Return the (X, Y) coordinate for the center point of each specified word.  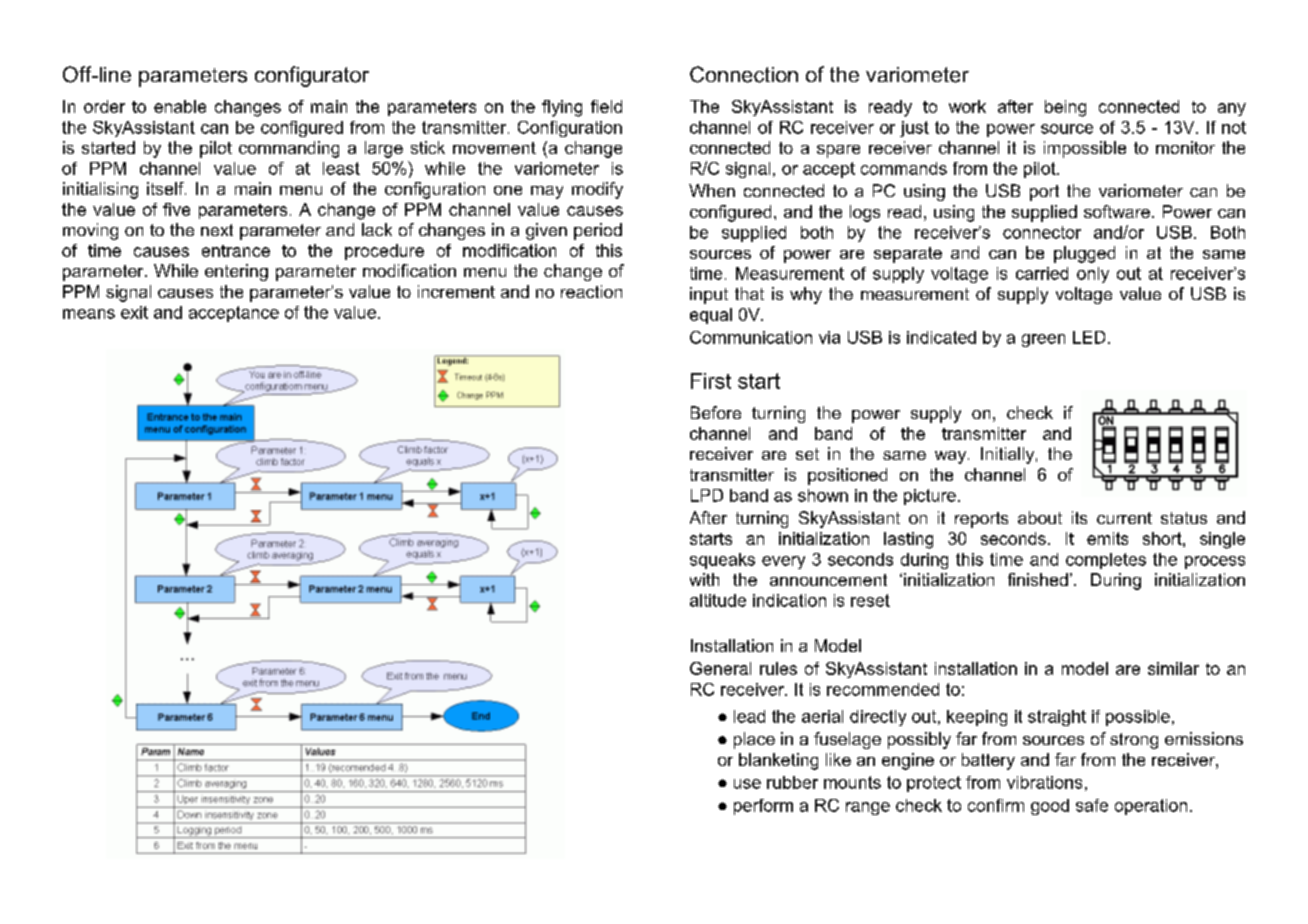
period (598, 231)
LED (1089, 337)
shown (823, 495)
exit (134, 312)
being (1065, 108)
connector (1042, 232)
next (217, 230)
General (720, 668)
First (711, 381)
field (606, 106)
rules (778, 668)
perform (763, 807)
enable (180, 106)
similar (1173, 668)
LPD (707, 495)
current (1124, 518)
